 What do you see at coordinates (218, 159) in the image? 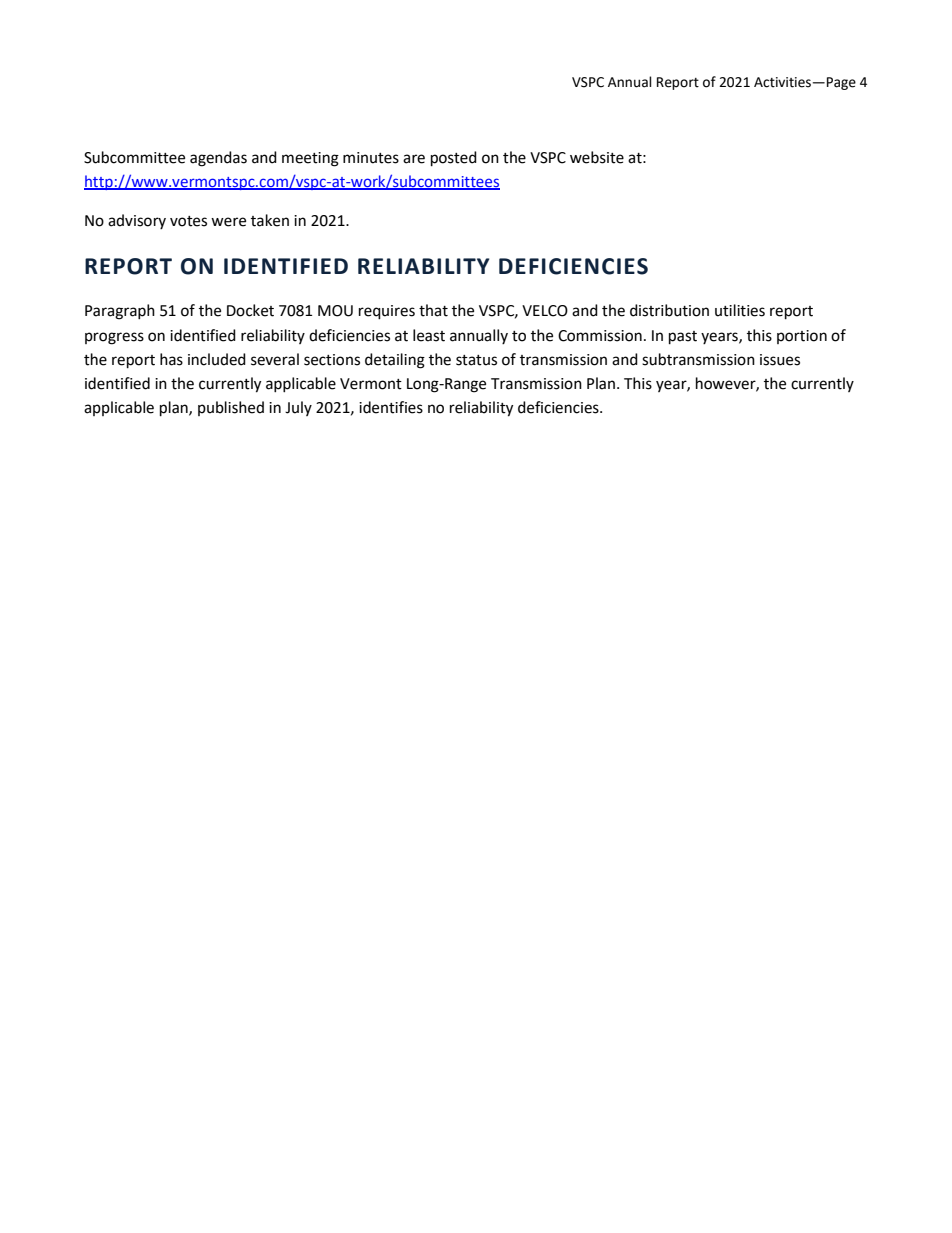
I see `agendas` at bounding box center [218, 159].
